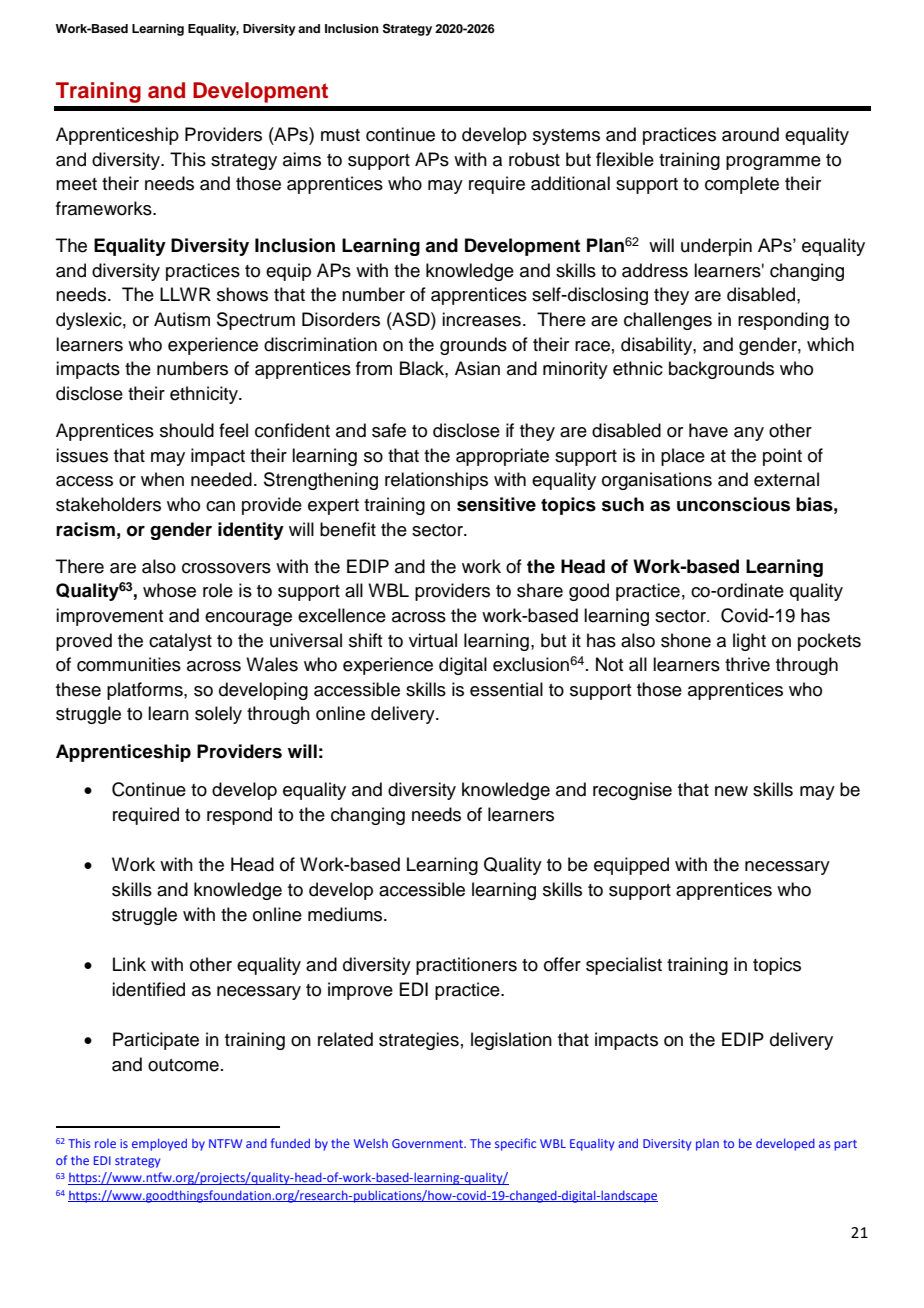 The width and height of the screenshot is (924, 1308). What do you see at coordinates (534, 159) in the screenshot?
I see `robust` at bounding box center [534, 159].
